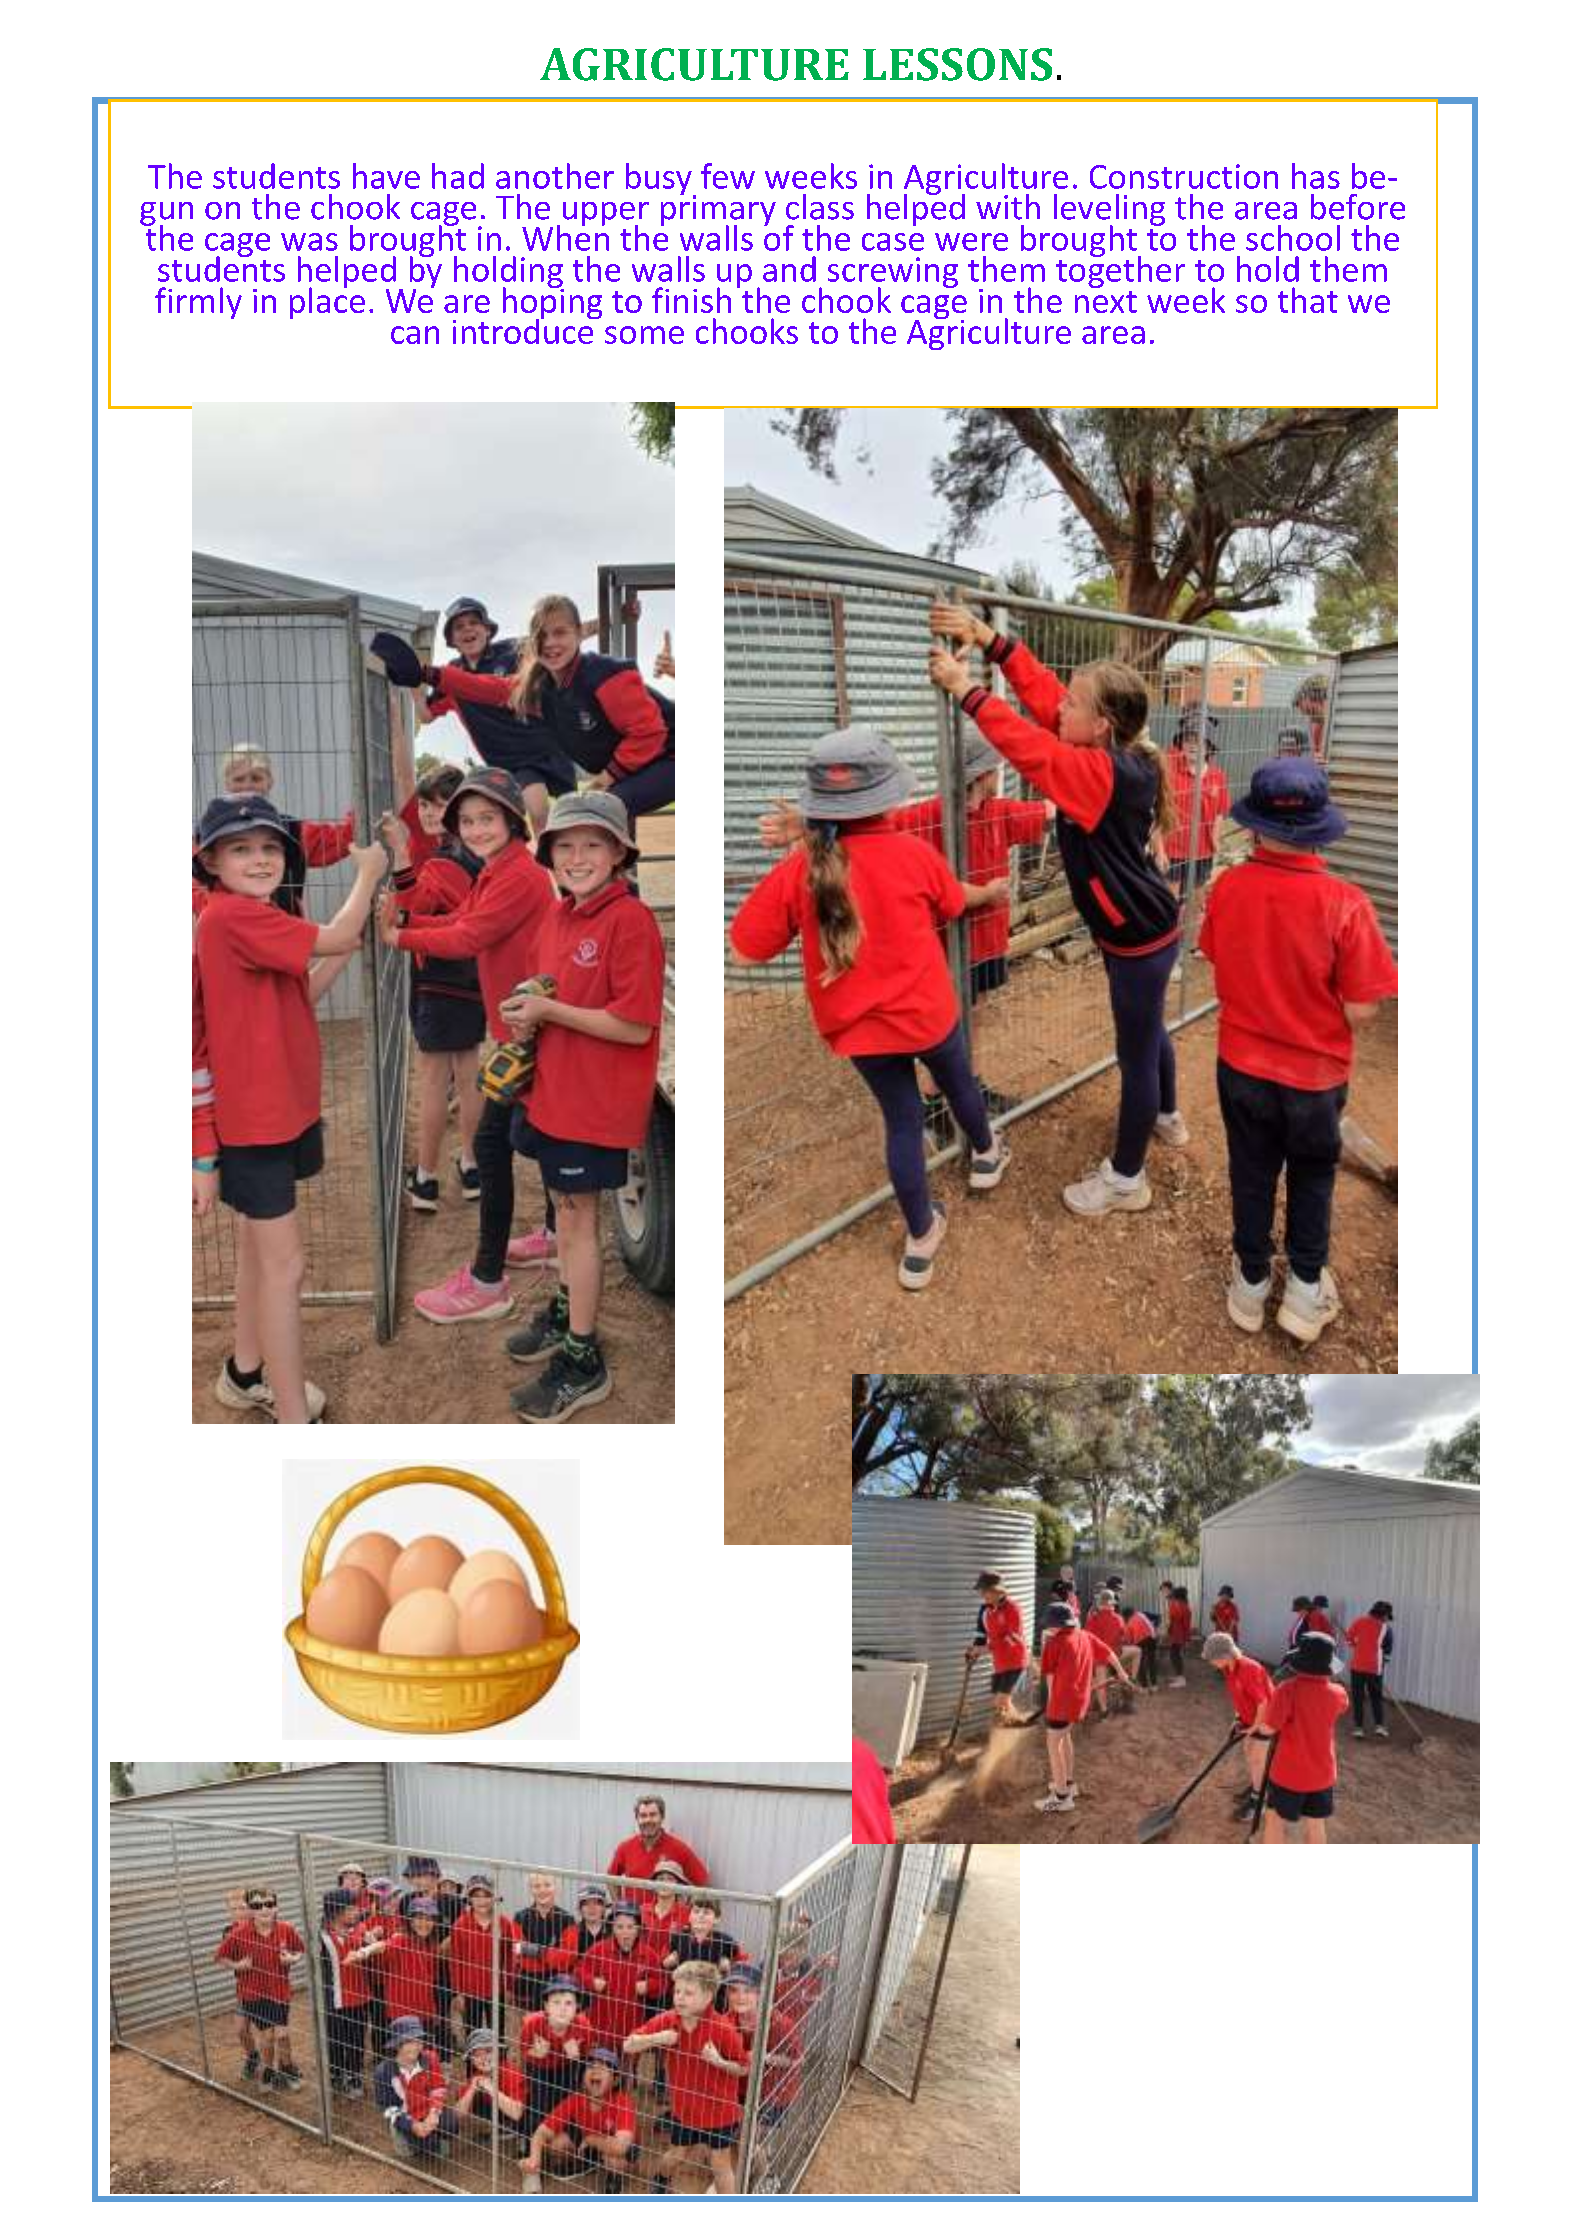 Image resolution: width=1575 pixels, height=2227 pixels. Describe the element at coordinates (820, 207) in the image. I see `class` at that location.
